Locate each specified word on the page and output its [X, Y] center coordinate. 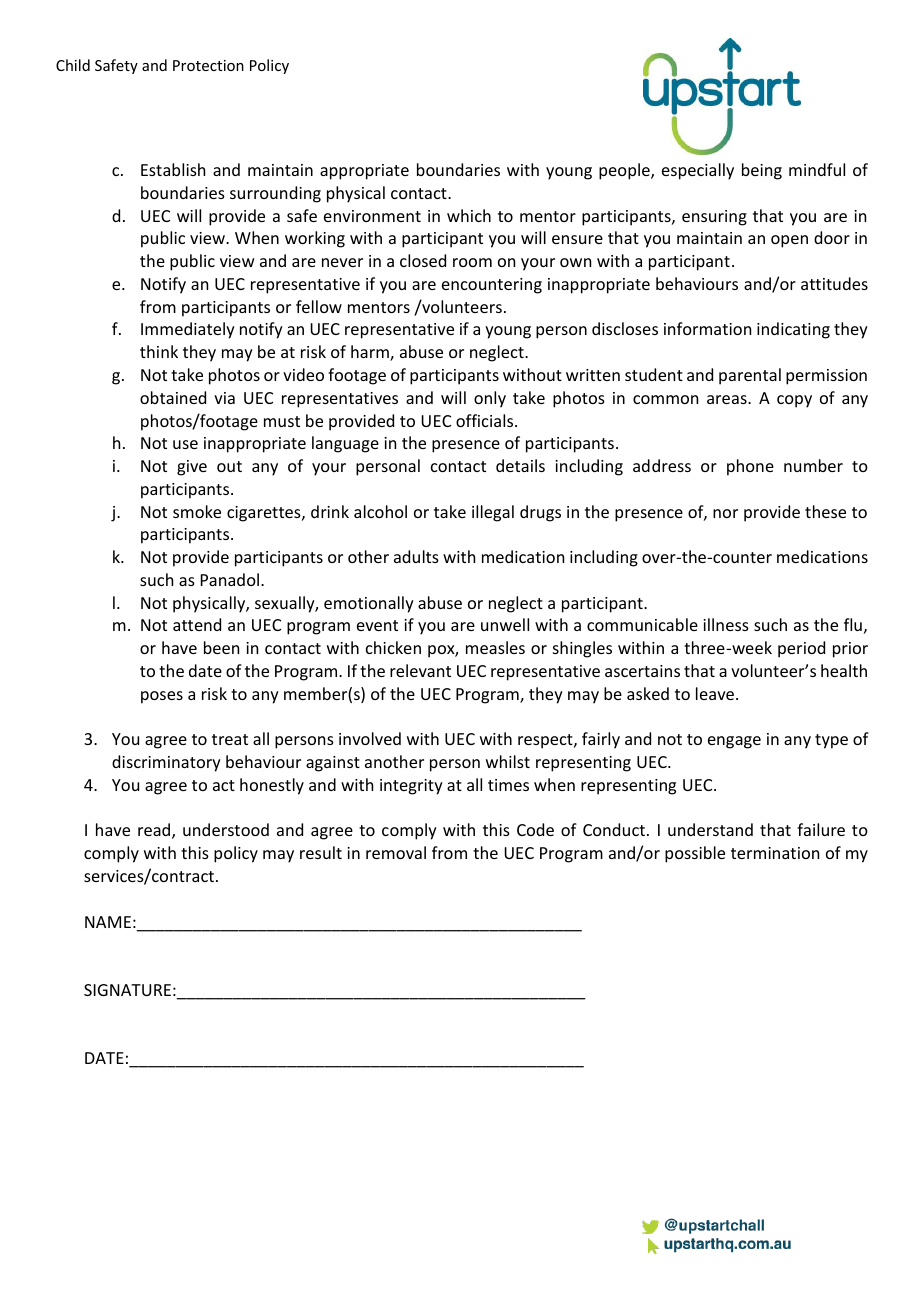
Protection [208, 65]
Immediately [188, 330]
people [625, 171]
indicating [793, 330]
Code [535, 829]
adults [416, 556]
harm [371, 353]
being [762, 171]
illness [726, 624]
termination [775, 853]
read [155, 831]
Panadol [231, 579]
